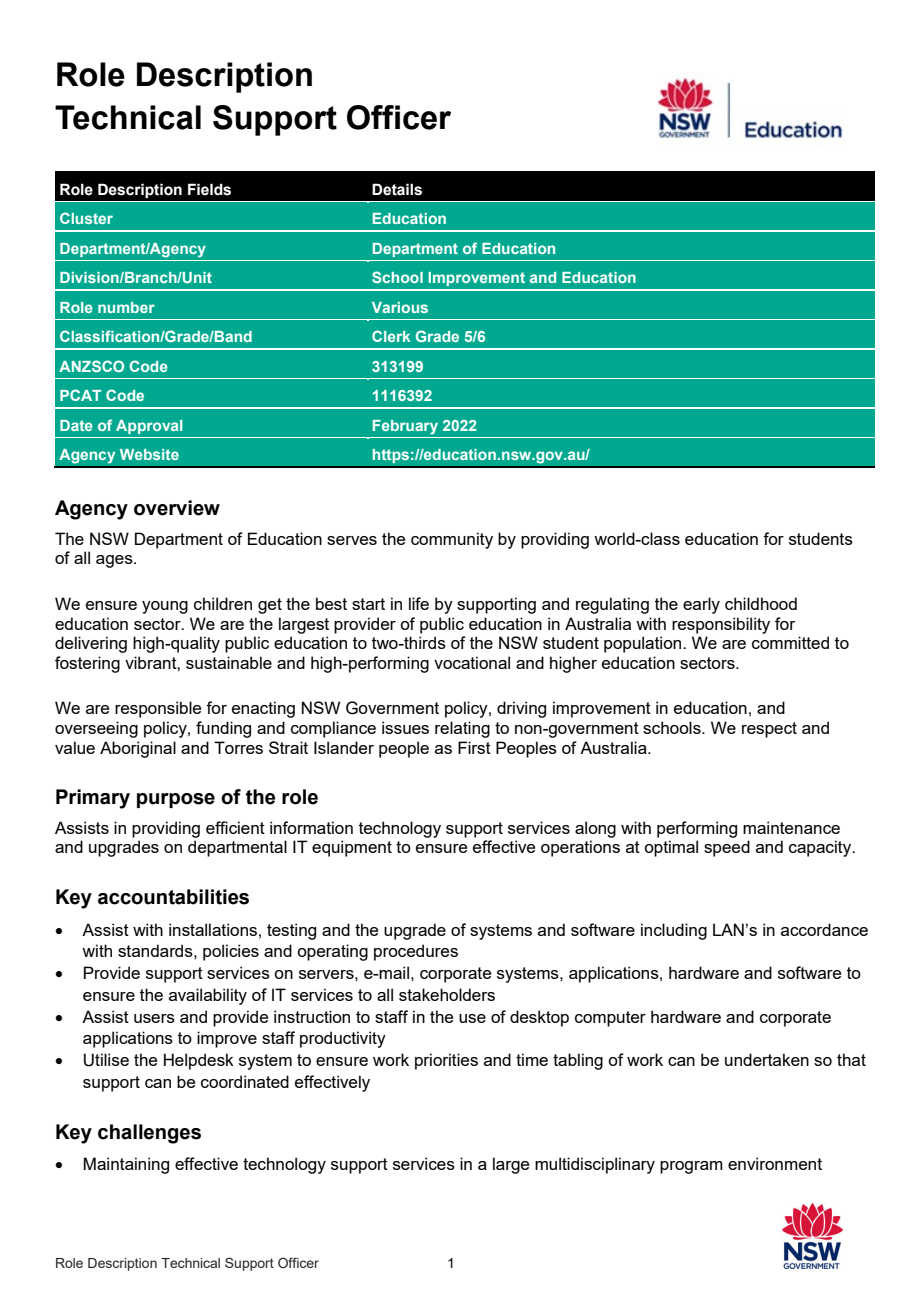  I want to click on committed, so click(790, 642).
